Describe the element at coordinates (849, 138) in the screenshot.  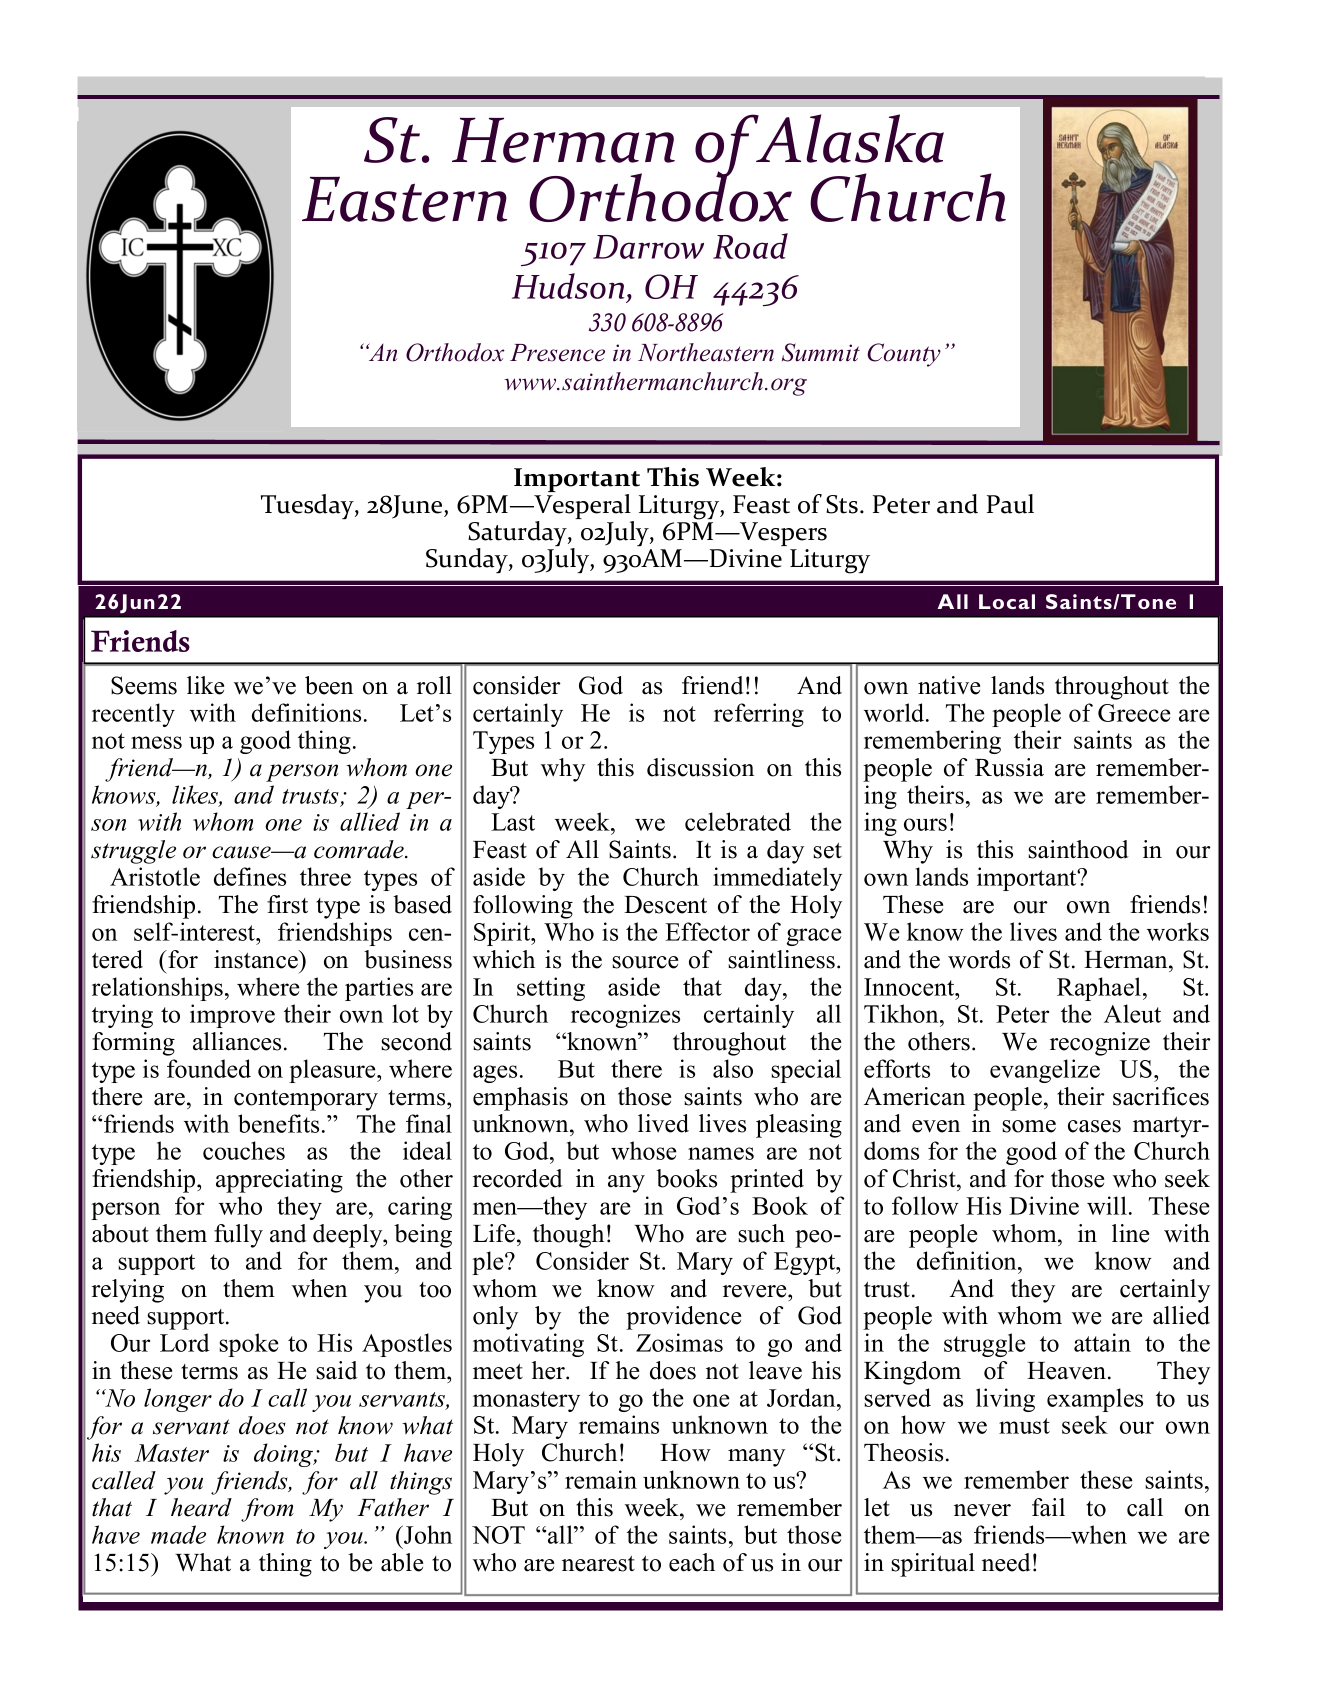
I see `Alaska` at that location.
